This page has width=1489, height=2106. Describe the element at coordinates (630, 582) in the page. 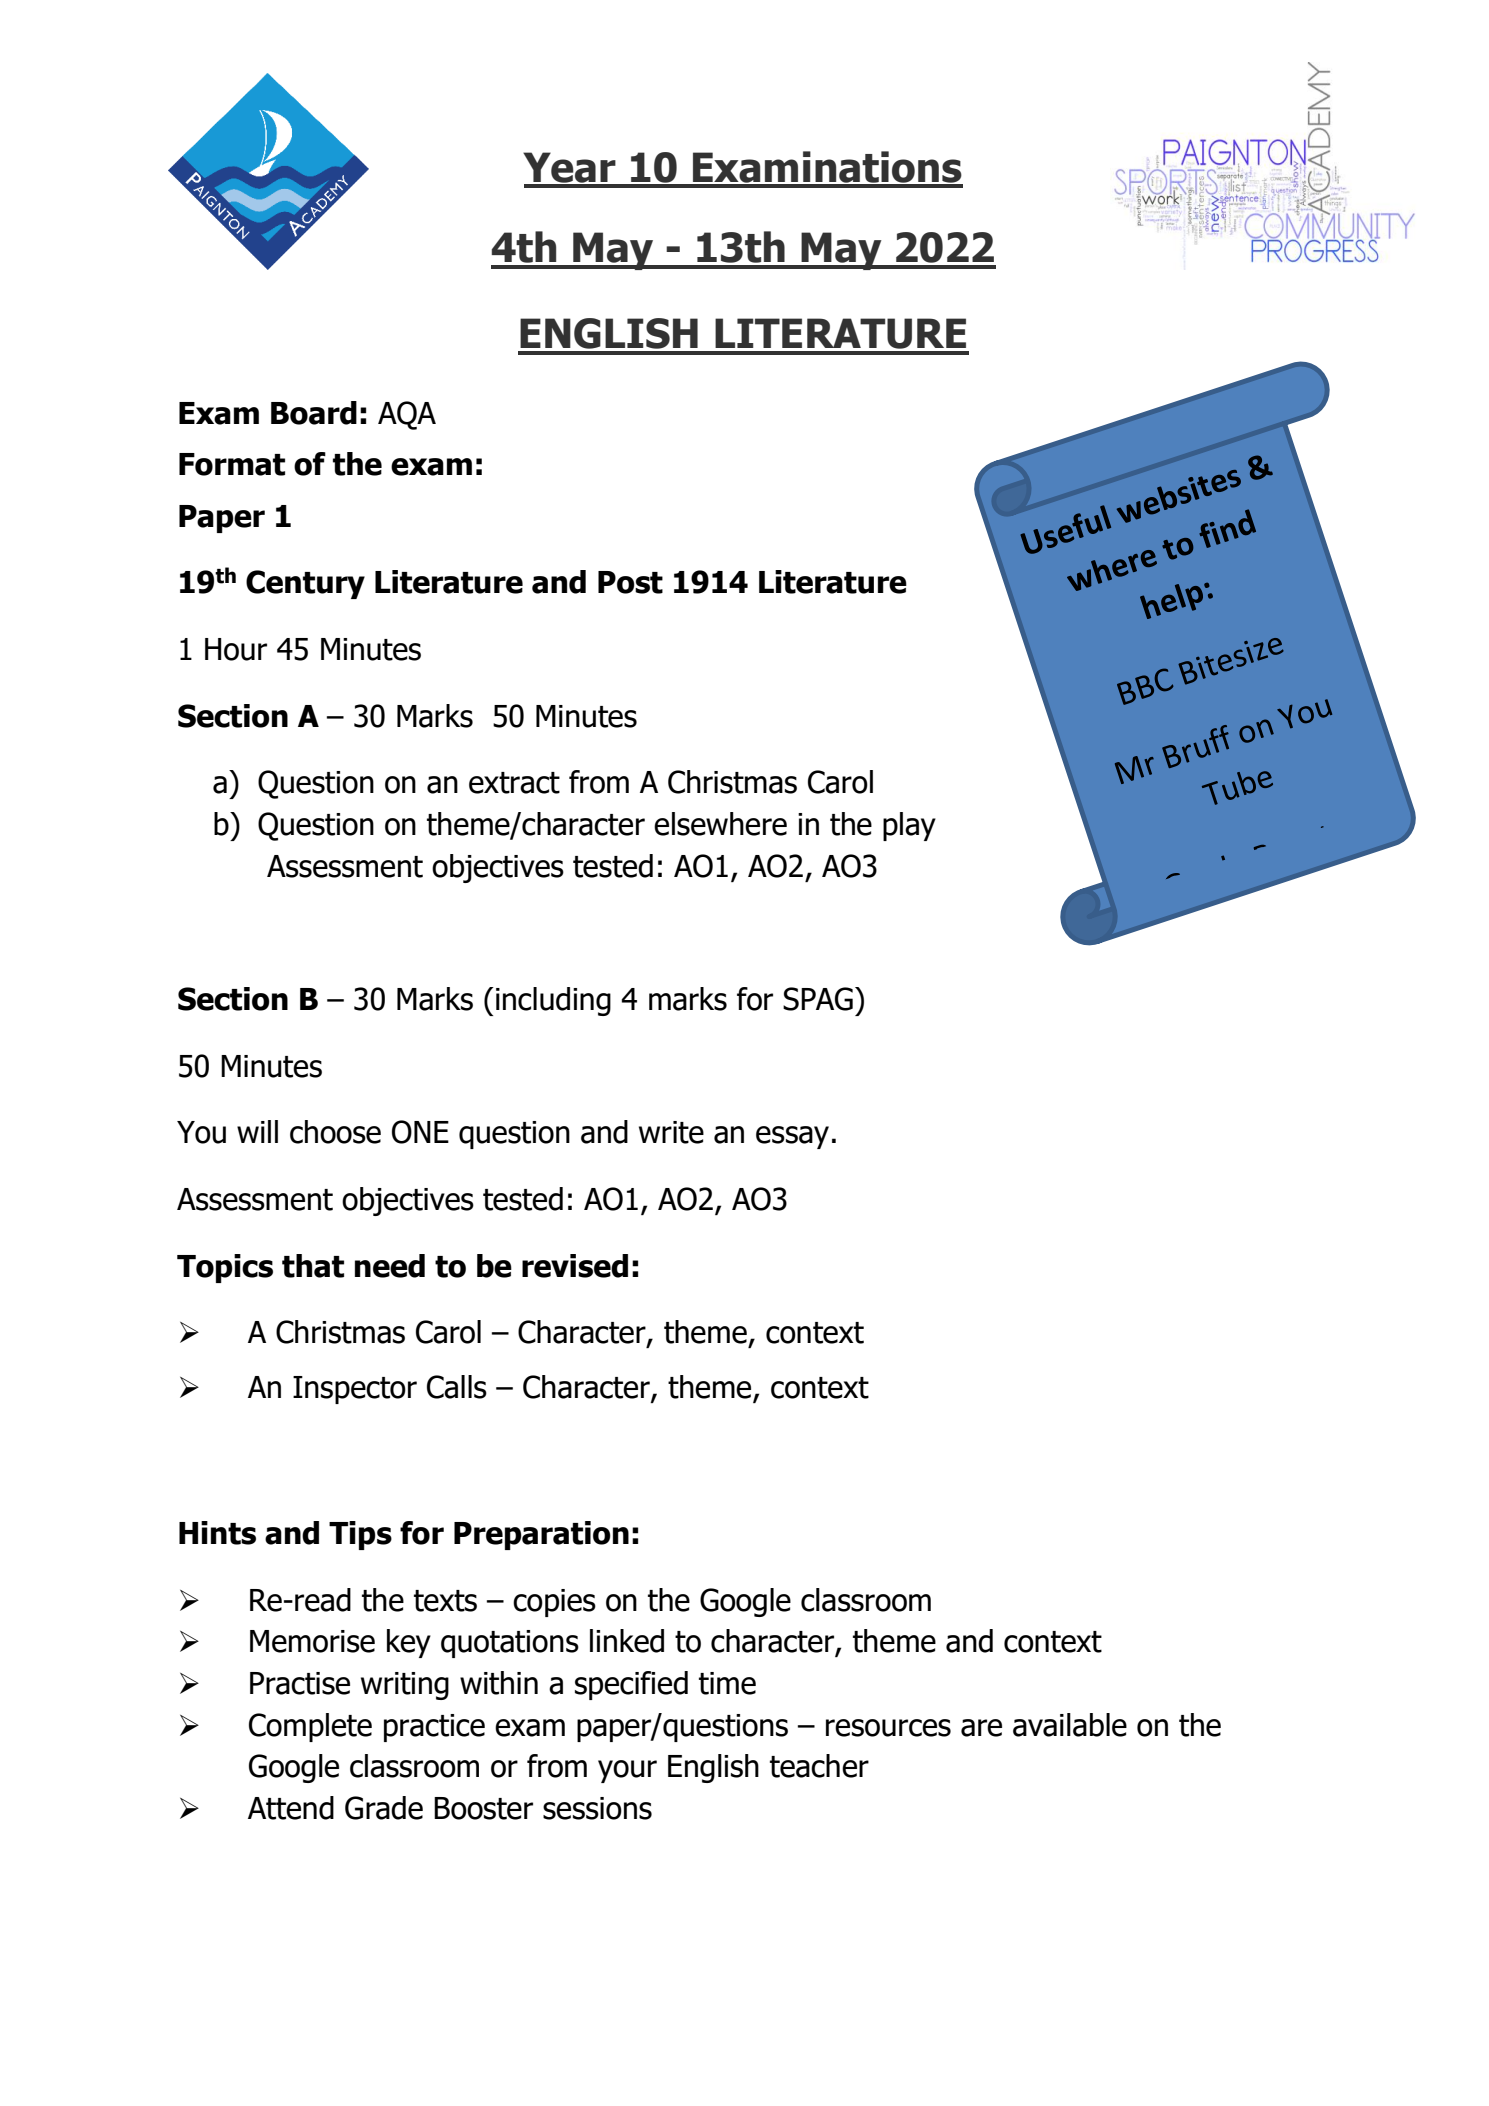

I see `Post` at that location.
